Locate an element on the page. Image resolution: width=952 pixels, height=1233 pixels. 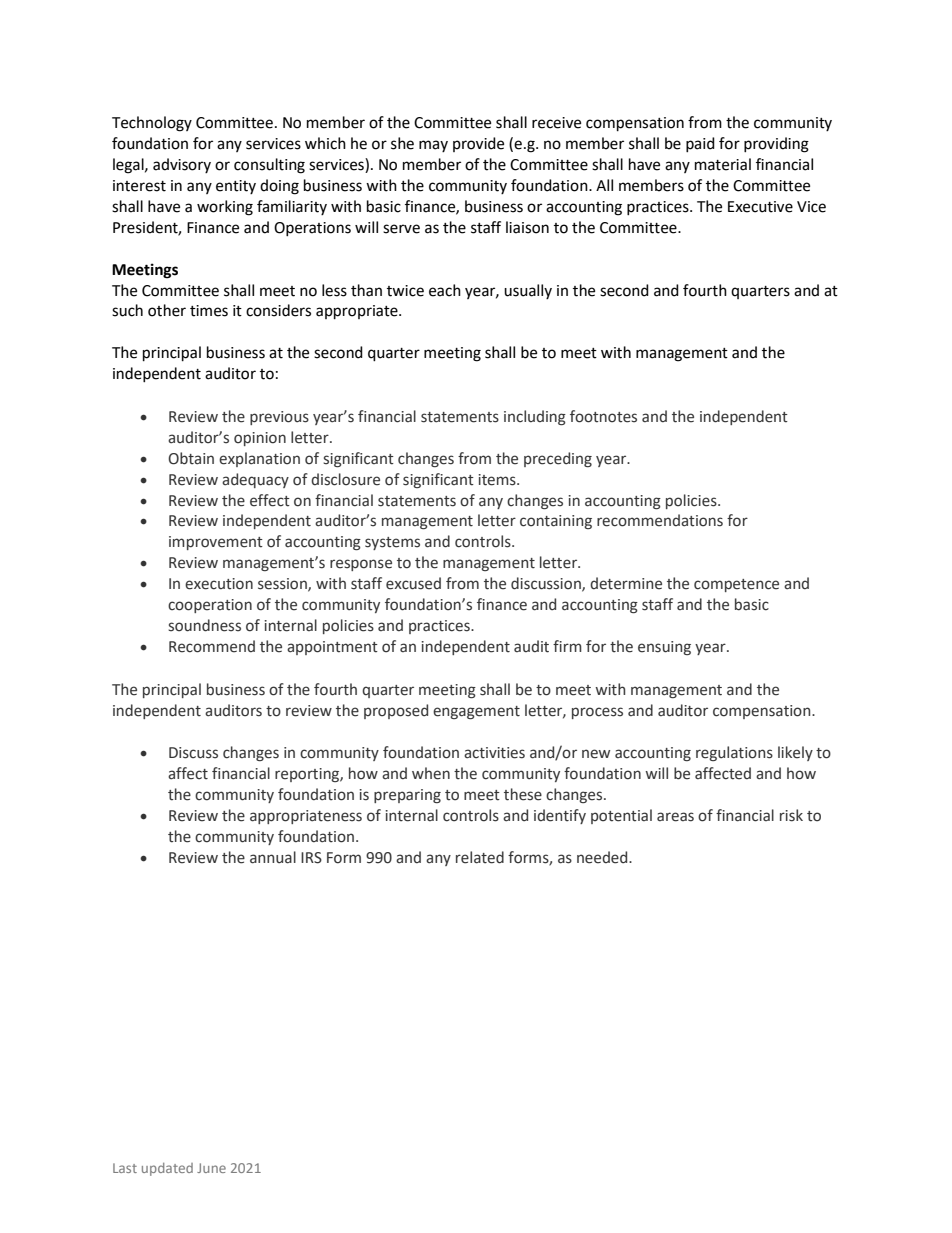
provide is located at coordinates (478, 144).
